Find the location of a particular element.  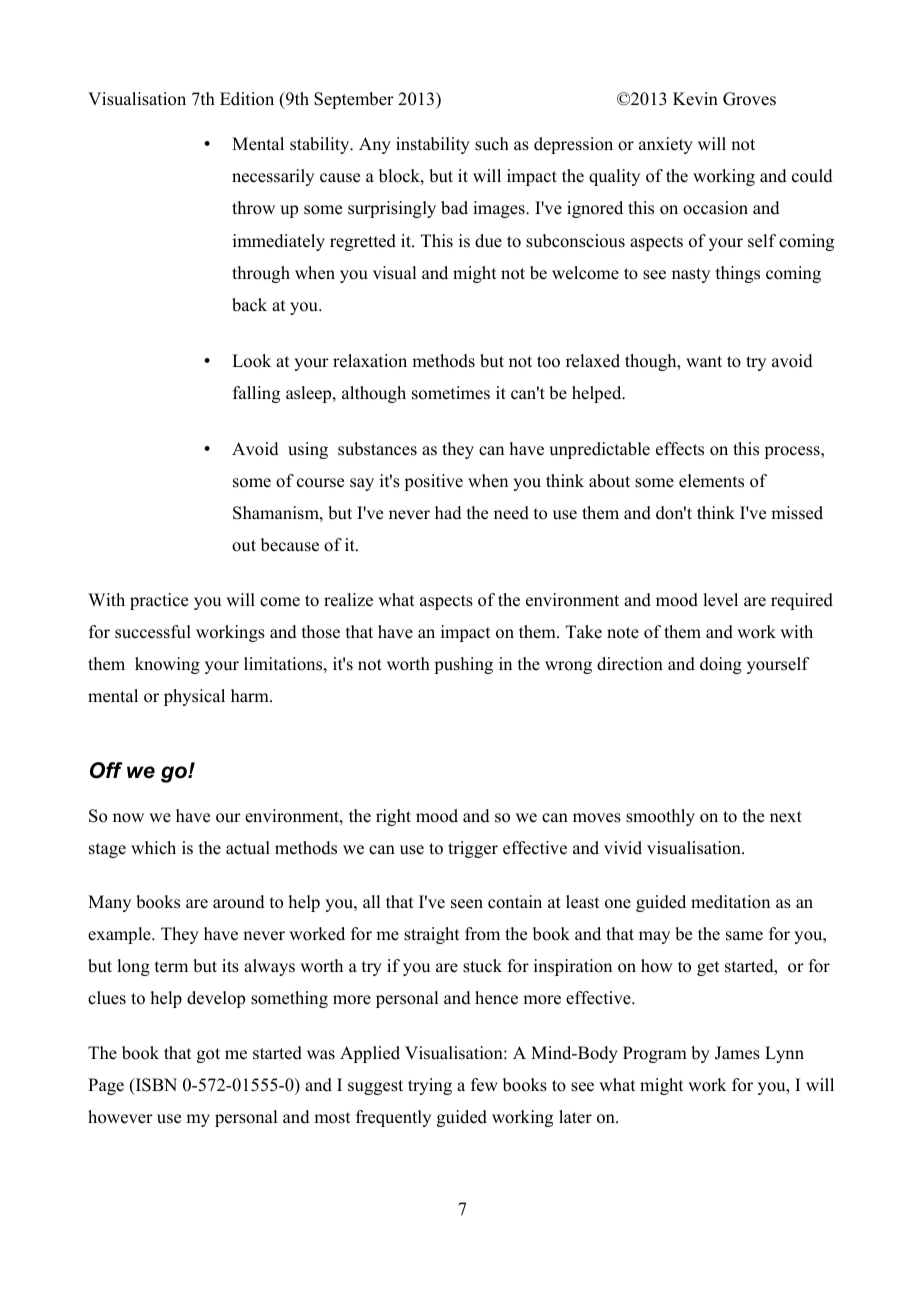

Groves is located at coordinates (749, 99).
